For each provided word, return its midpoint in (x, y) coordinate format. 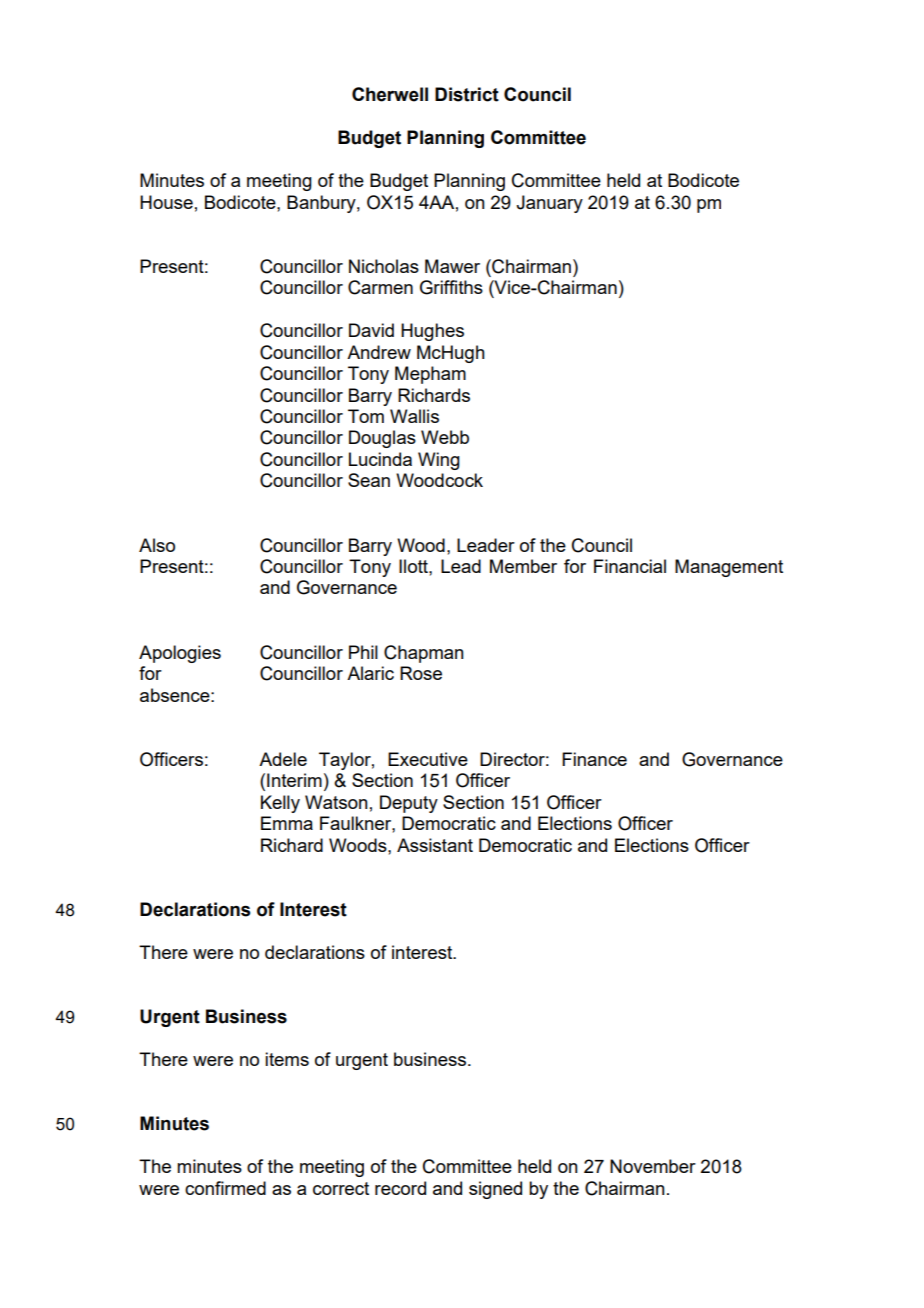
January (549, 204)
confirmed (225, 1188)
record (400, 1188)
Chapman (424, 654)
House (166, 202)
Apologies (180, 654)
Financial (630, 566)
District (467, 94)
